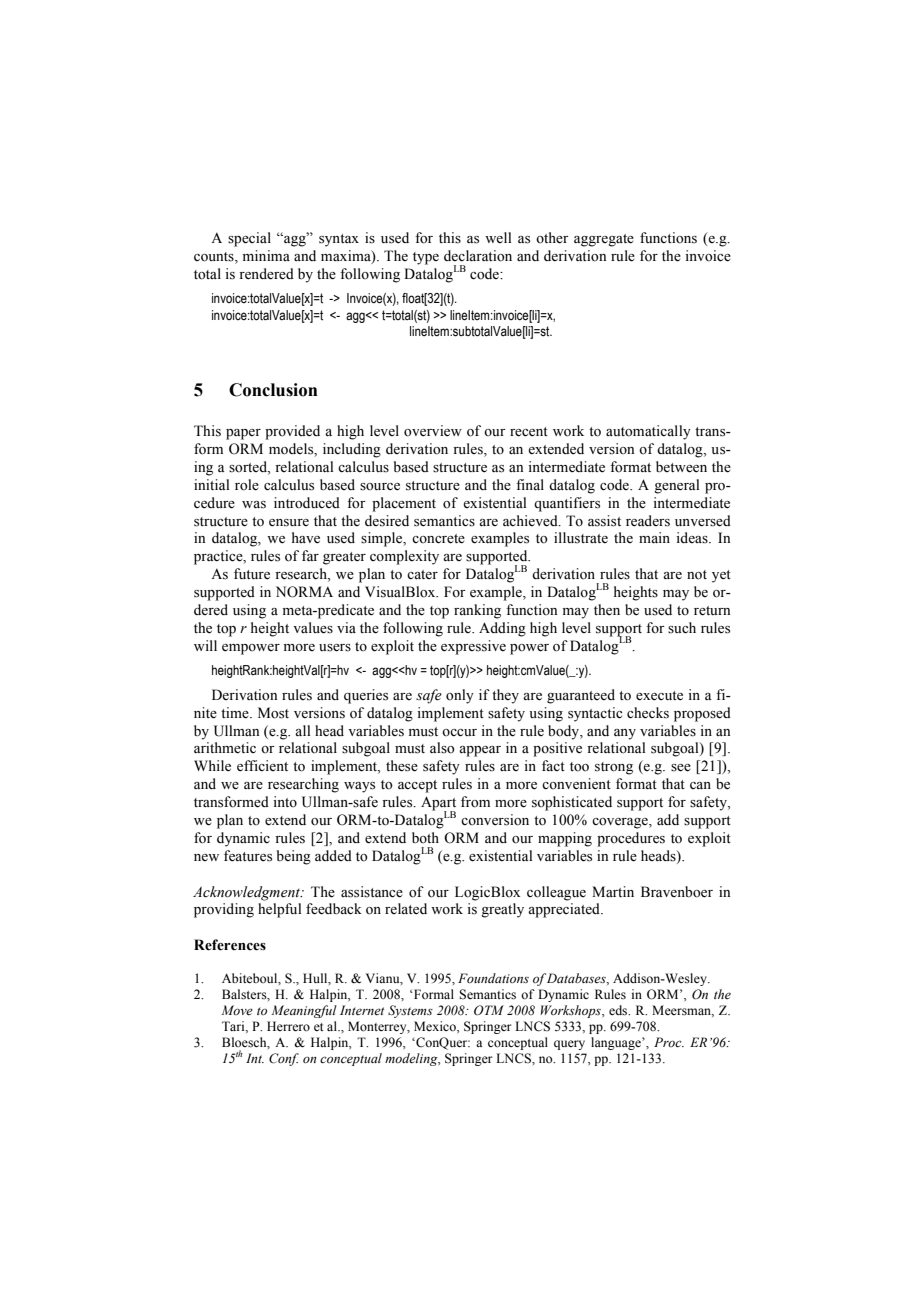  What do you see at coordinates (433, 431) in the image?
I see `overview` at bounding box center [433, 431].
